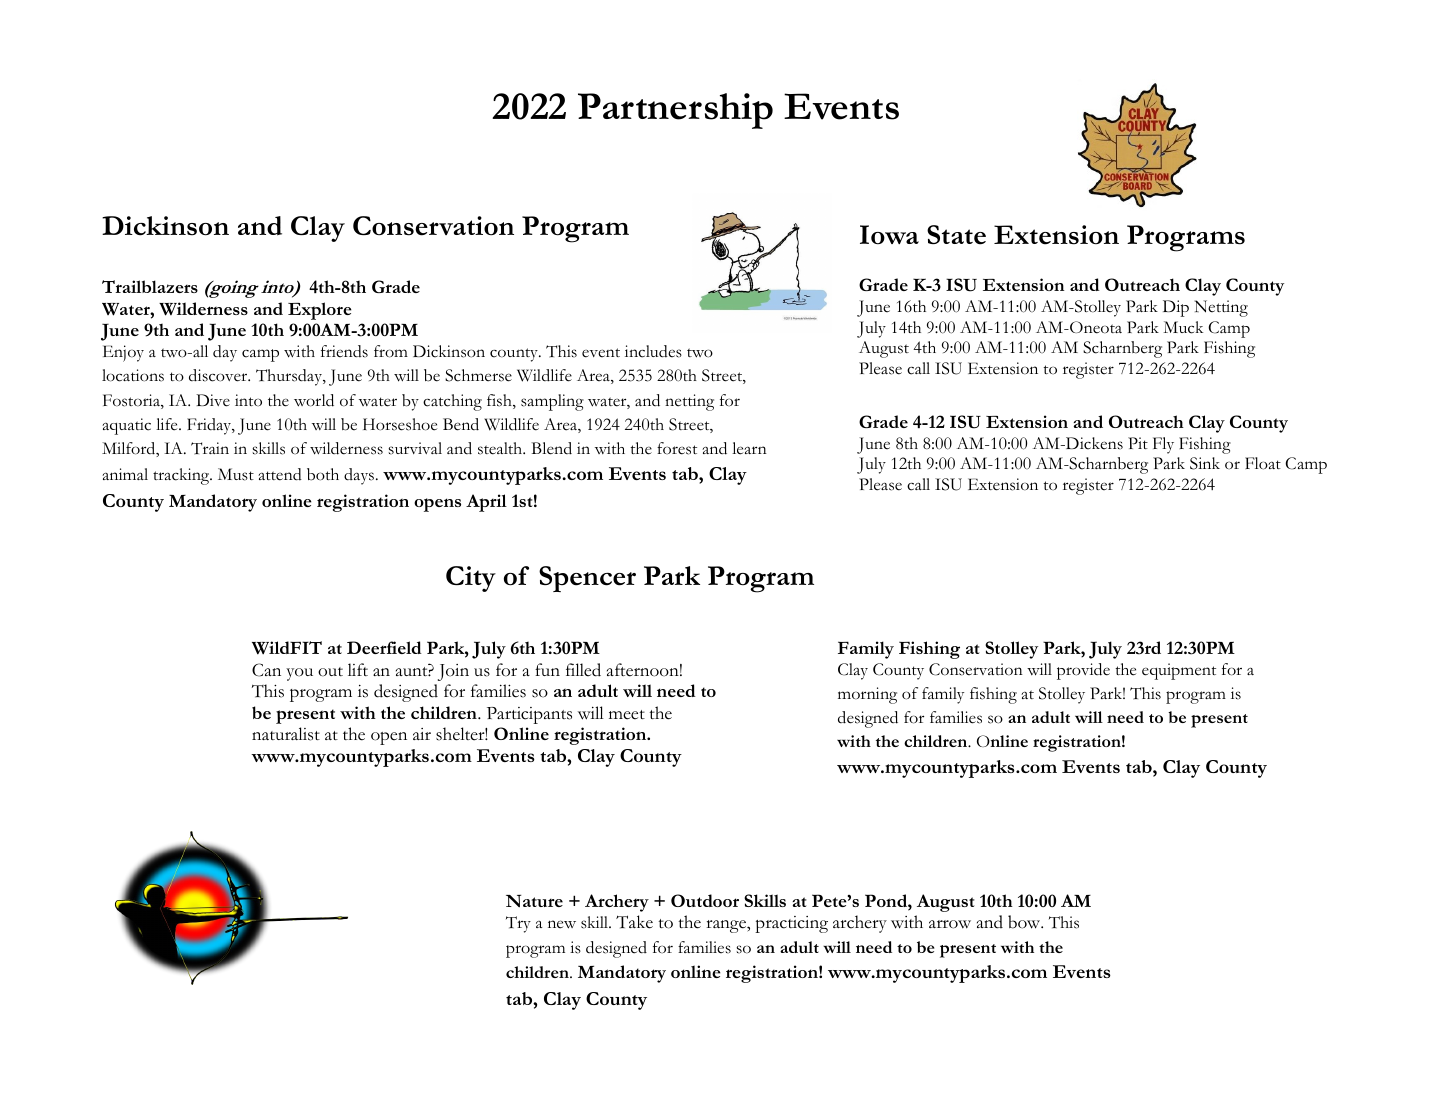 The width and height of the document is (1439, 1112). I want to click on State, so click(956, 235).
